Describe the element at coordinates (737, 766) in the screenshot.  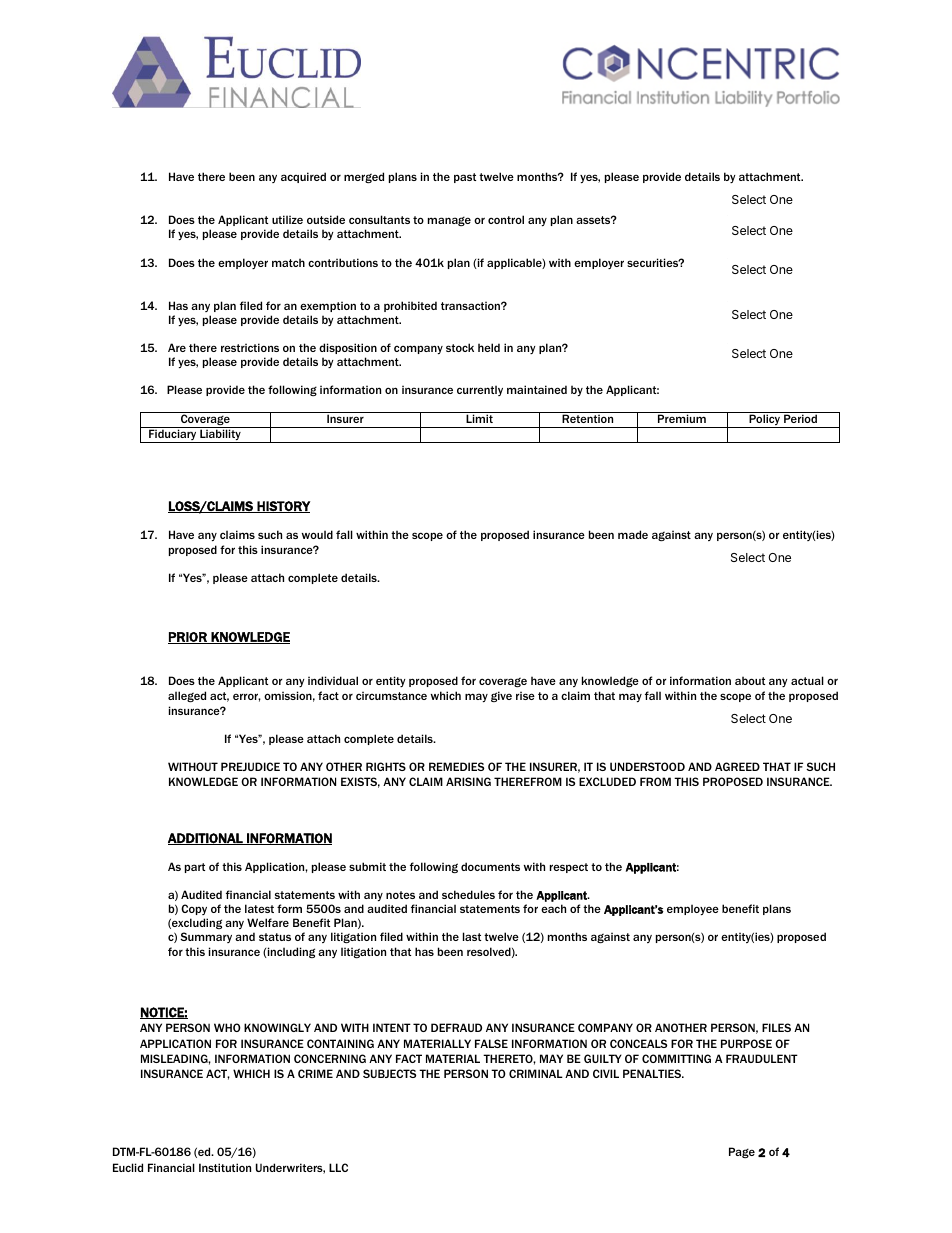
I see `AGREED` at that location.
